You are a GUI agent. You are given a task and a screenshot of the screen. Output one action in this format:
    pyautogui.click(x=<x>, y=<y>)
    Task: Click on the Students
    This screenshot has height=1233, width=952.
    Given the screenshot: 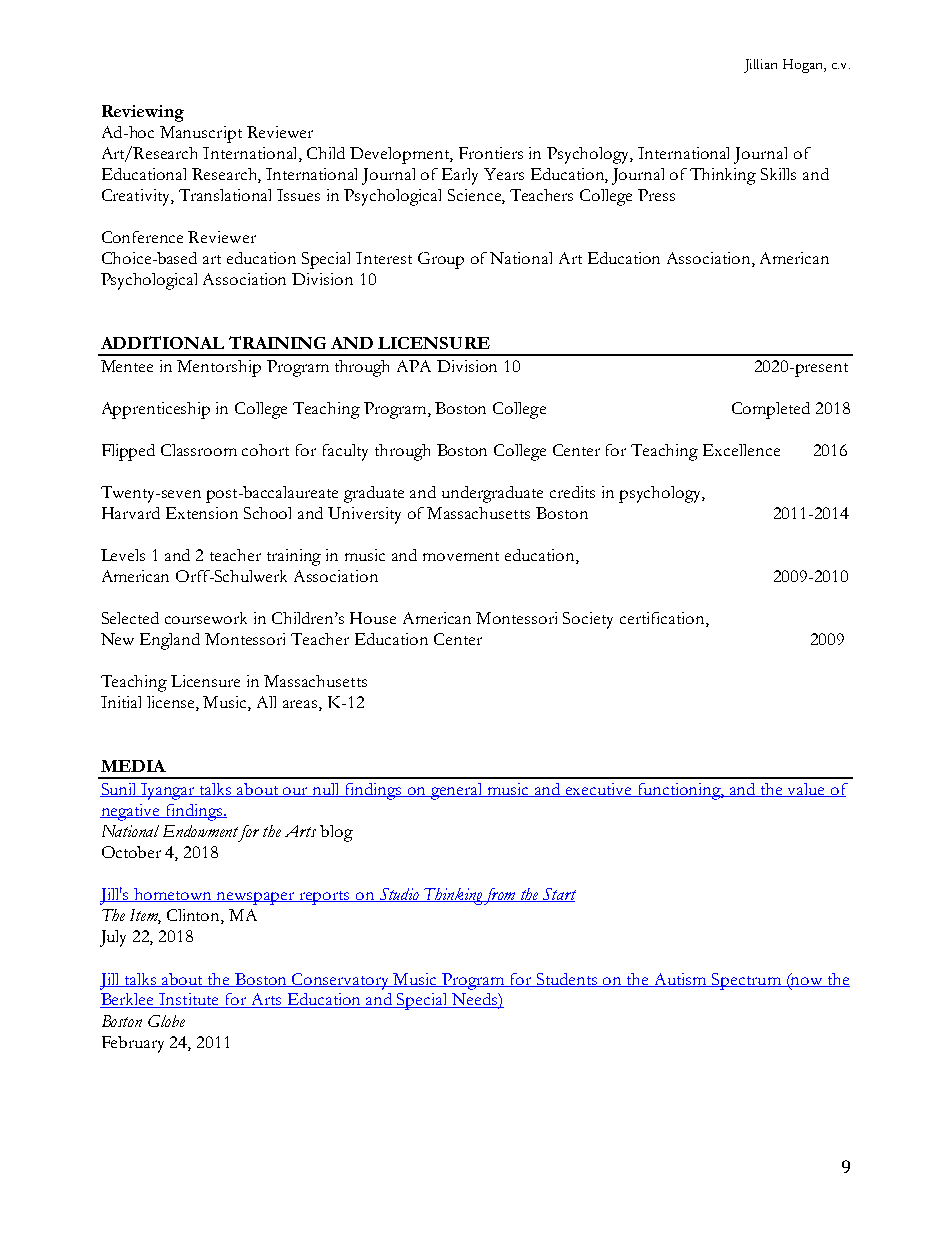 What is the action you would take?
    pyautogui.click(x=567, y=980)
